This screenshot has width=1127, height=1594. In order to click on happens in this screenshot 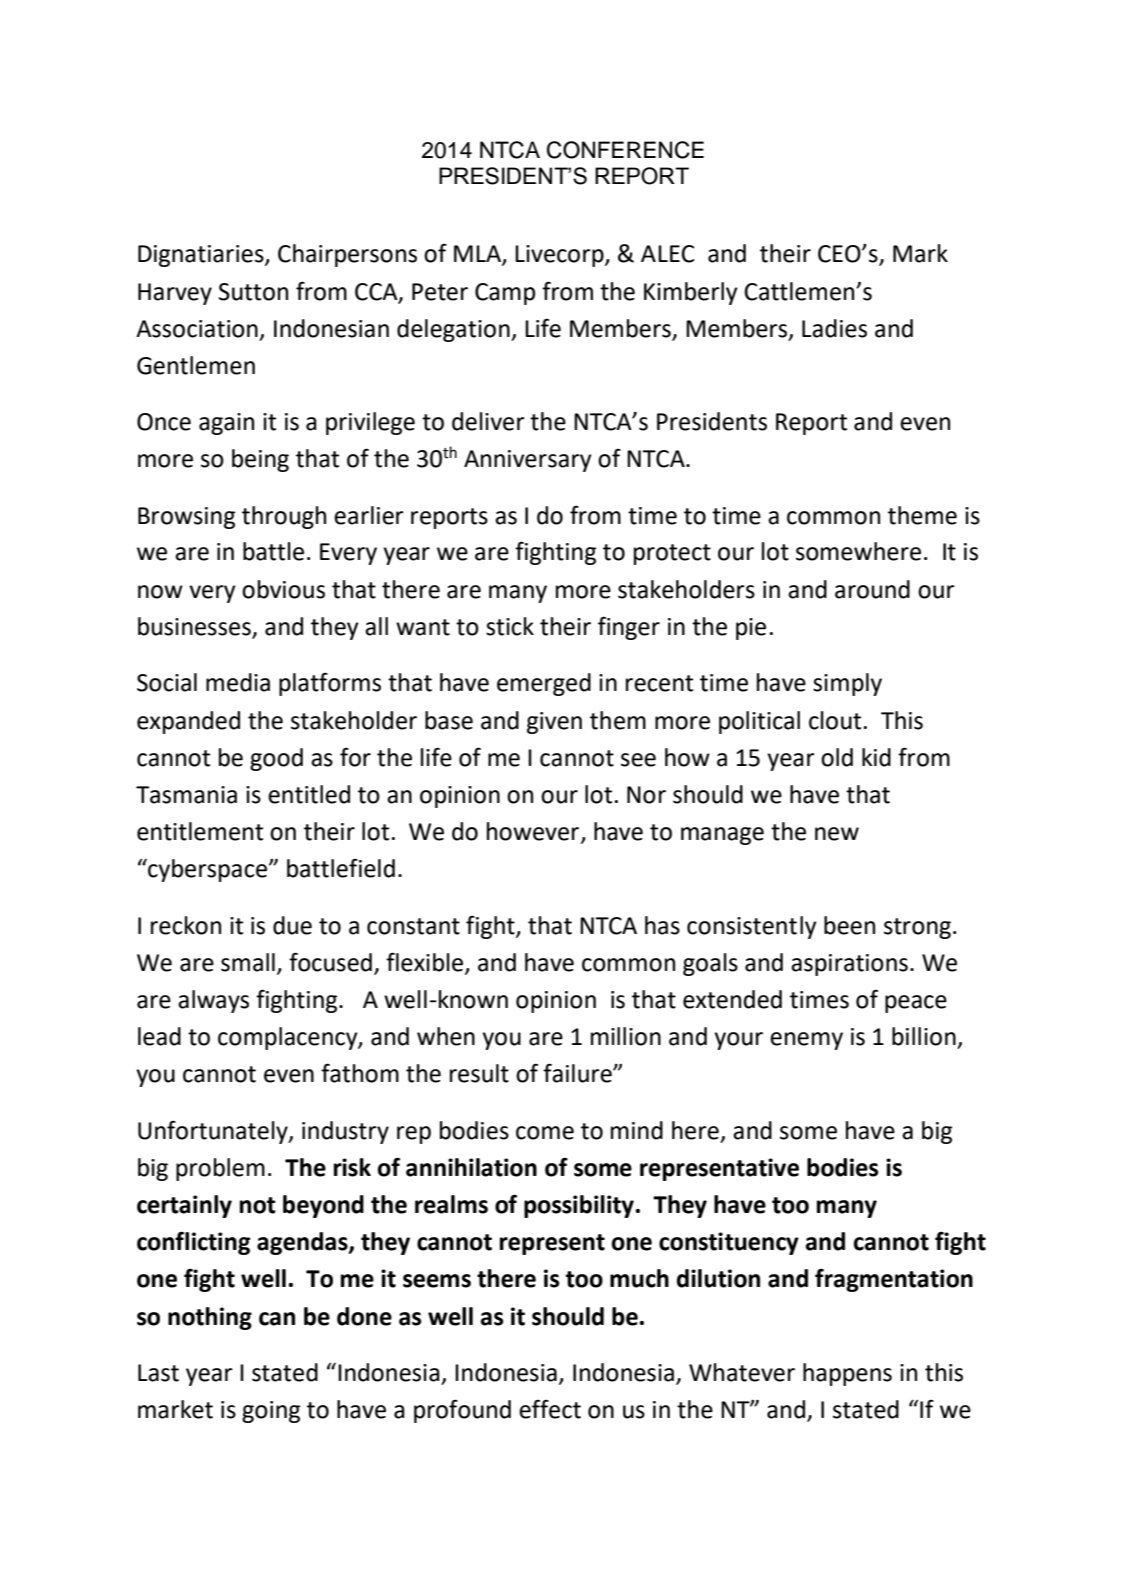, I will do `click(847, 1374)`.
